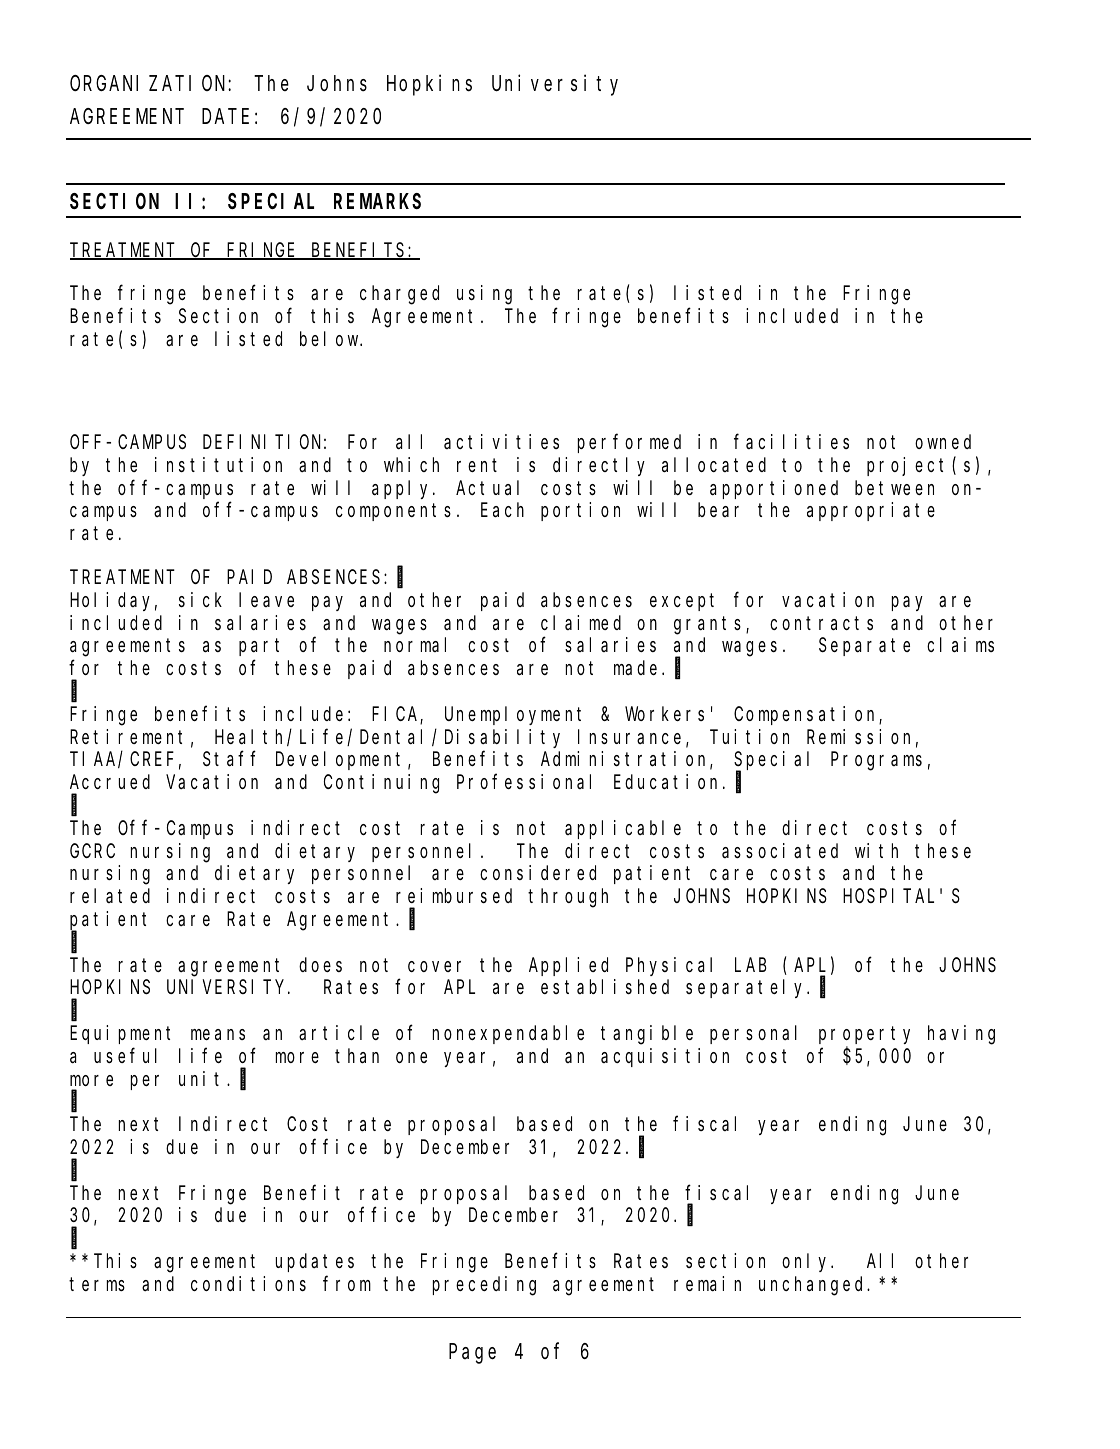 The width and height of the image is (1120, 1449). What do you see at coordinates (623, 829) in the image?
I see `applicable` at bounding box center [623, 829].
